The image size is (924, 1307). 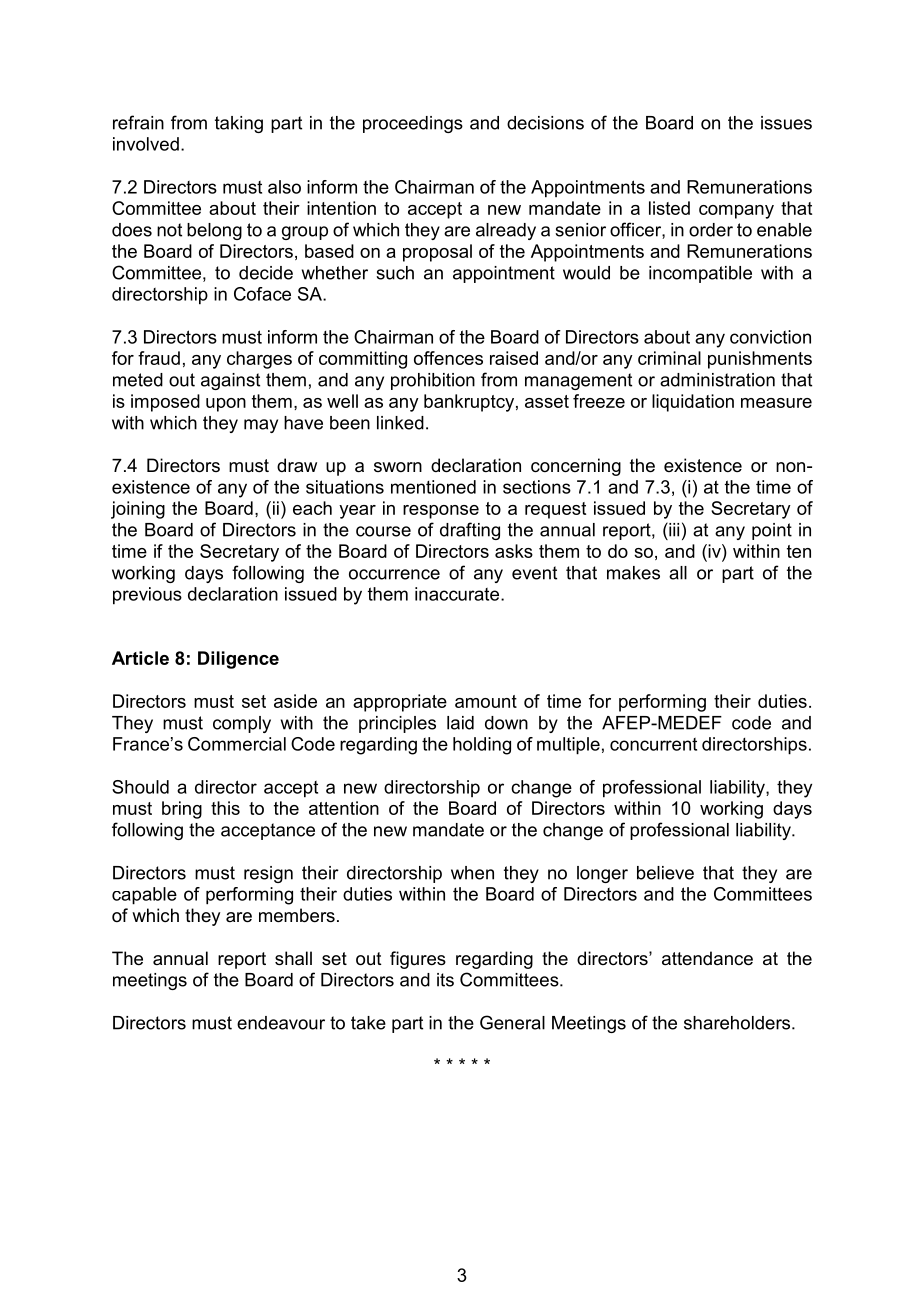 What do you see at coordinates (786, 123) in the image?
I see `issues` at bounding box center [786, 123].
